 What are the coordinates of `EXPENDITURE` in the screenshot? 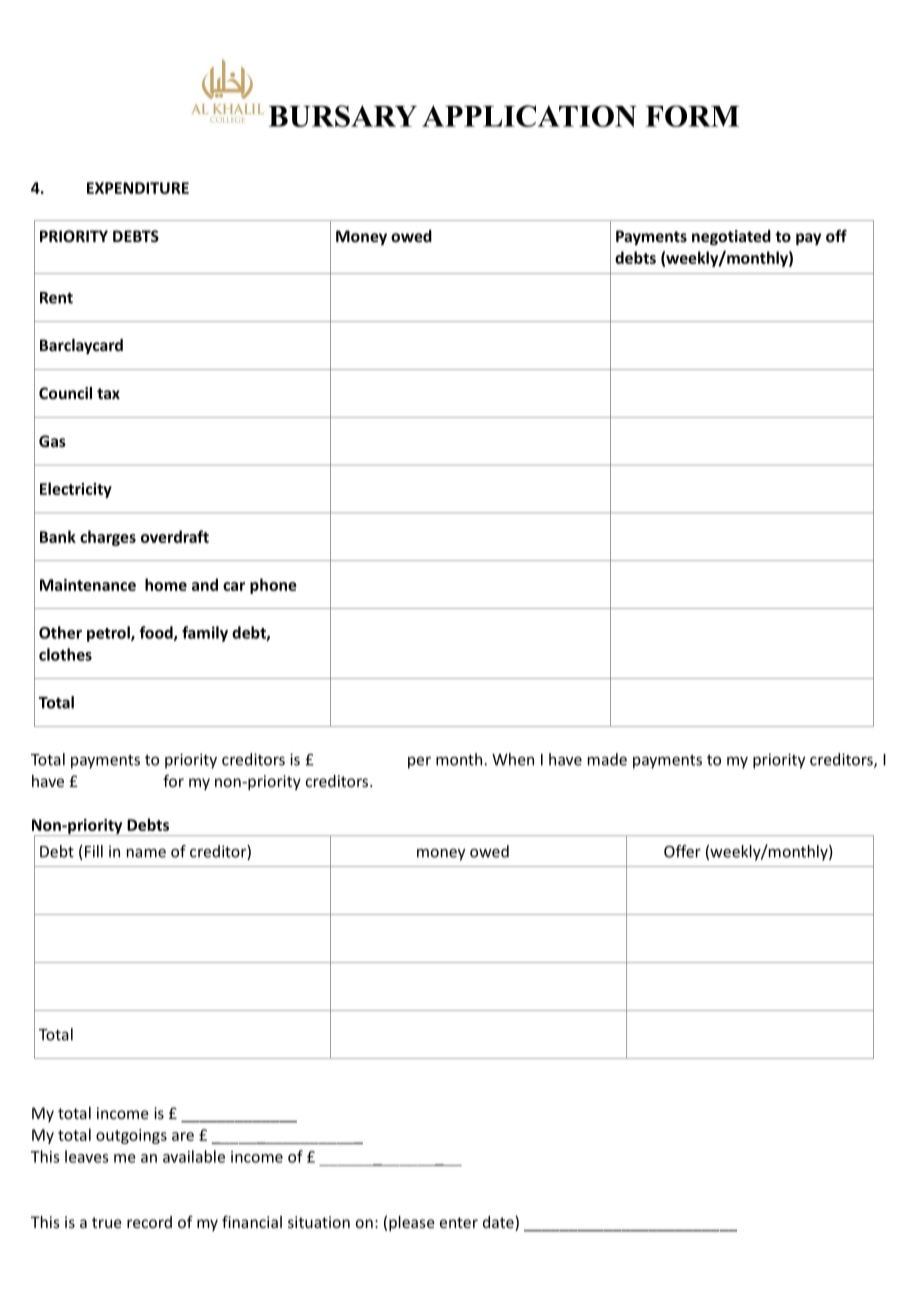 It's located at (138, 188).
